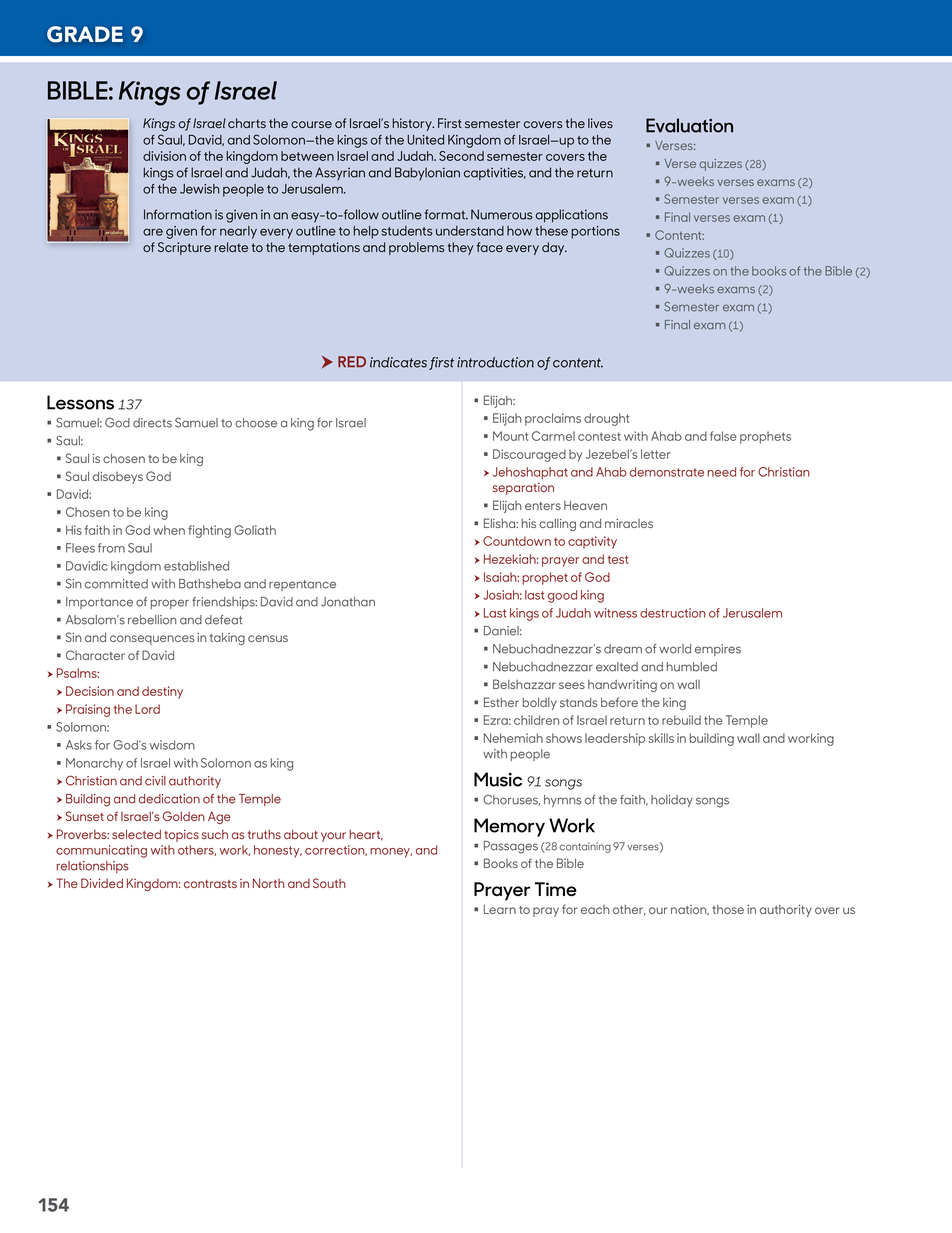 The height and width of the screenshot is (1233, 952). I want to click on Evaluation, so click(689, 125).
